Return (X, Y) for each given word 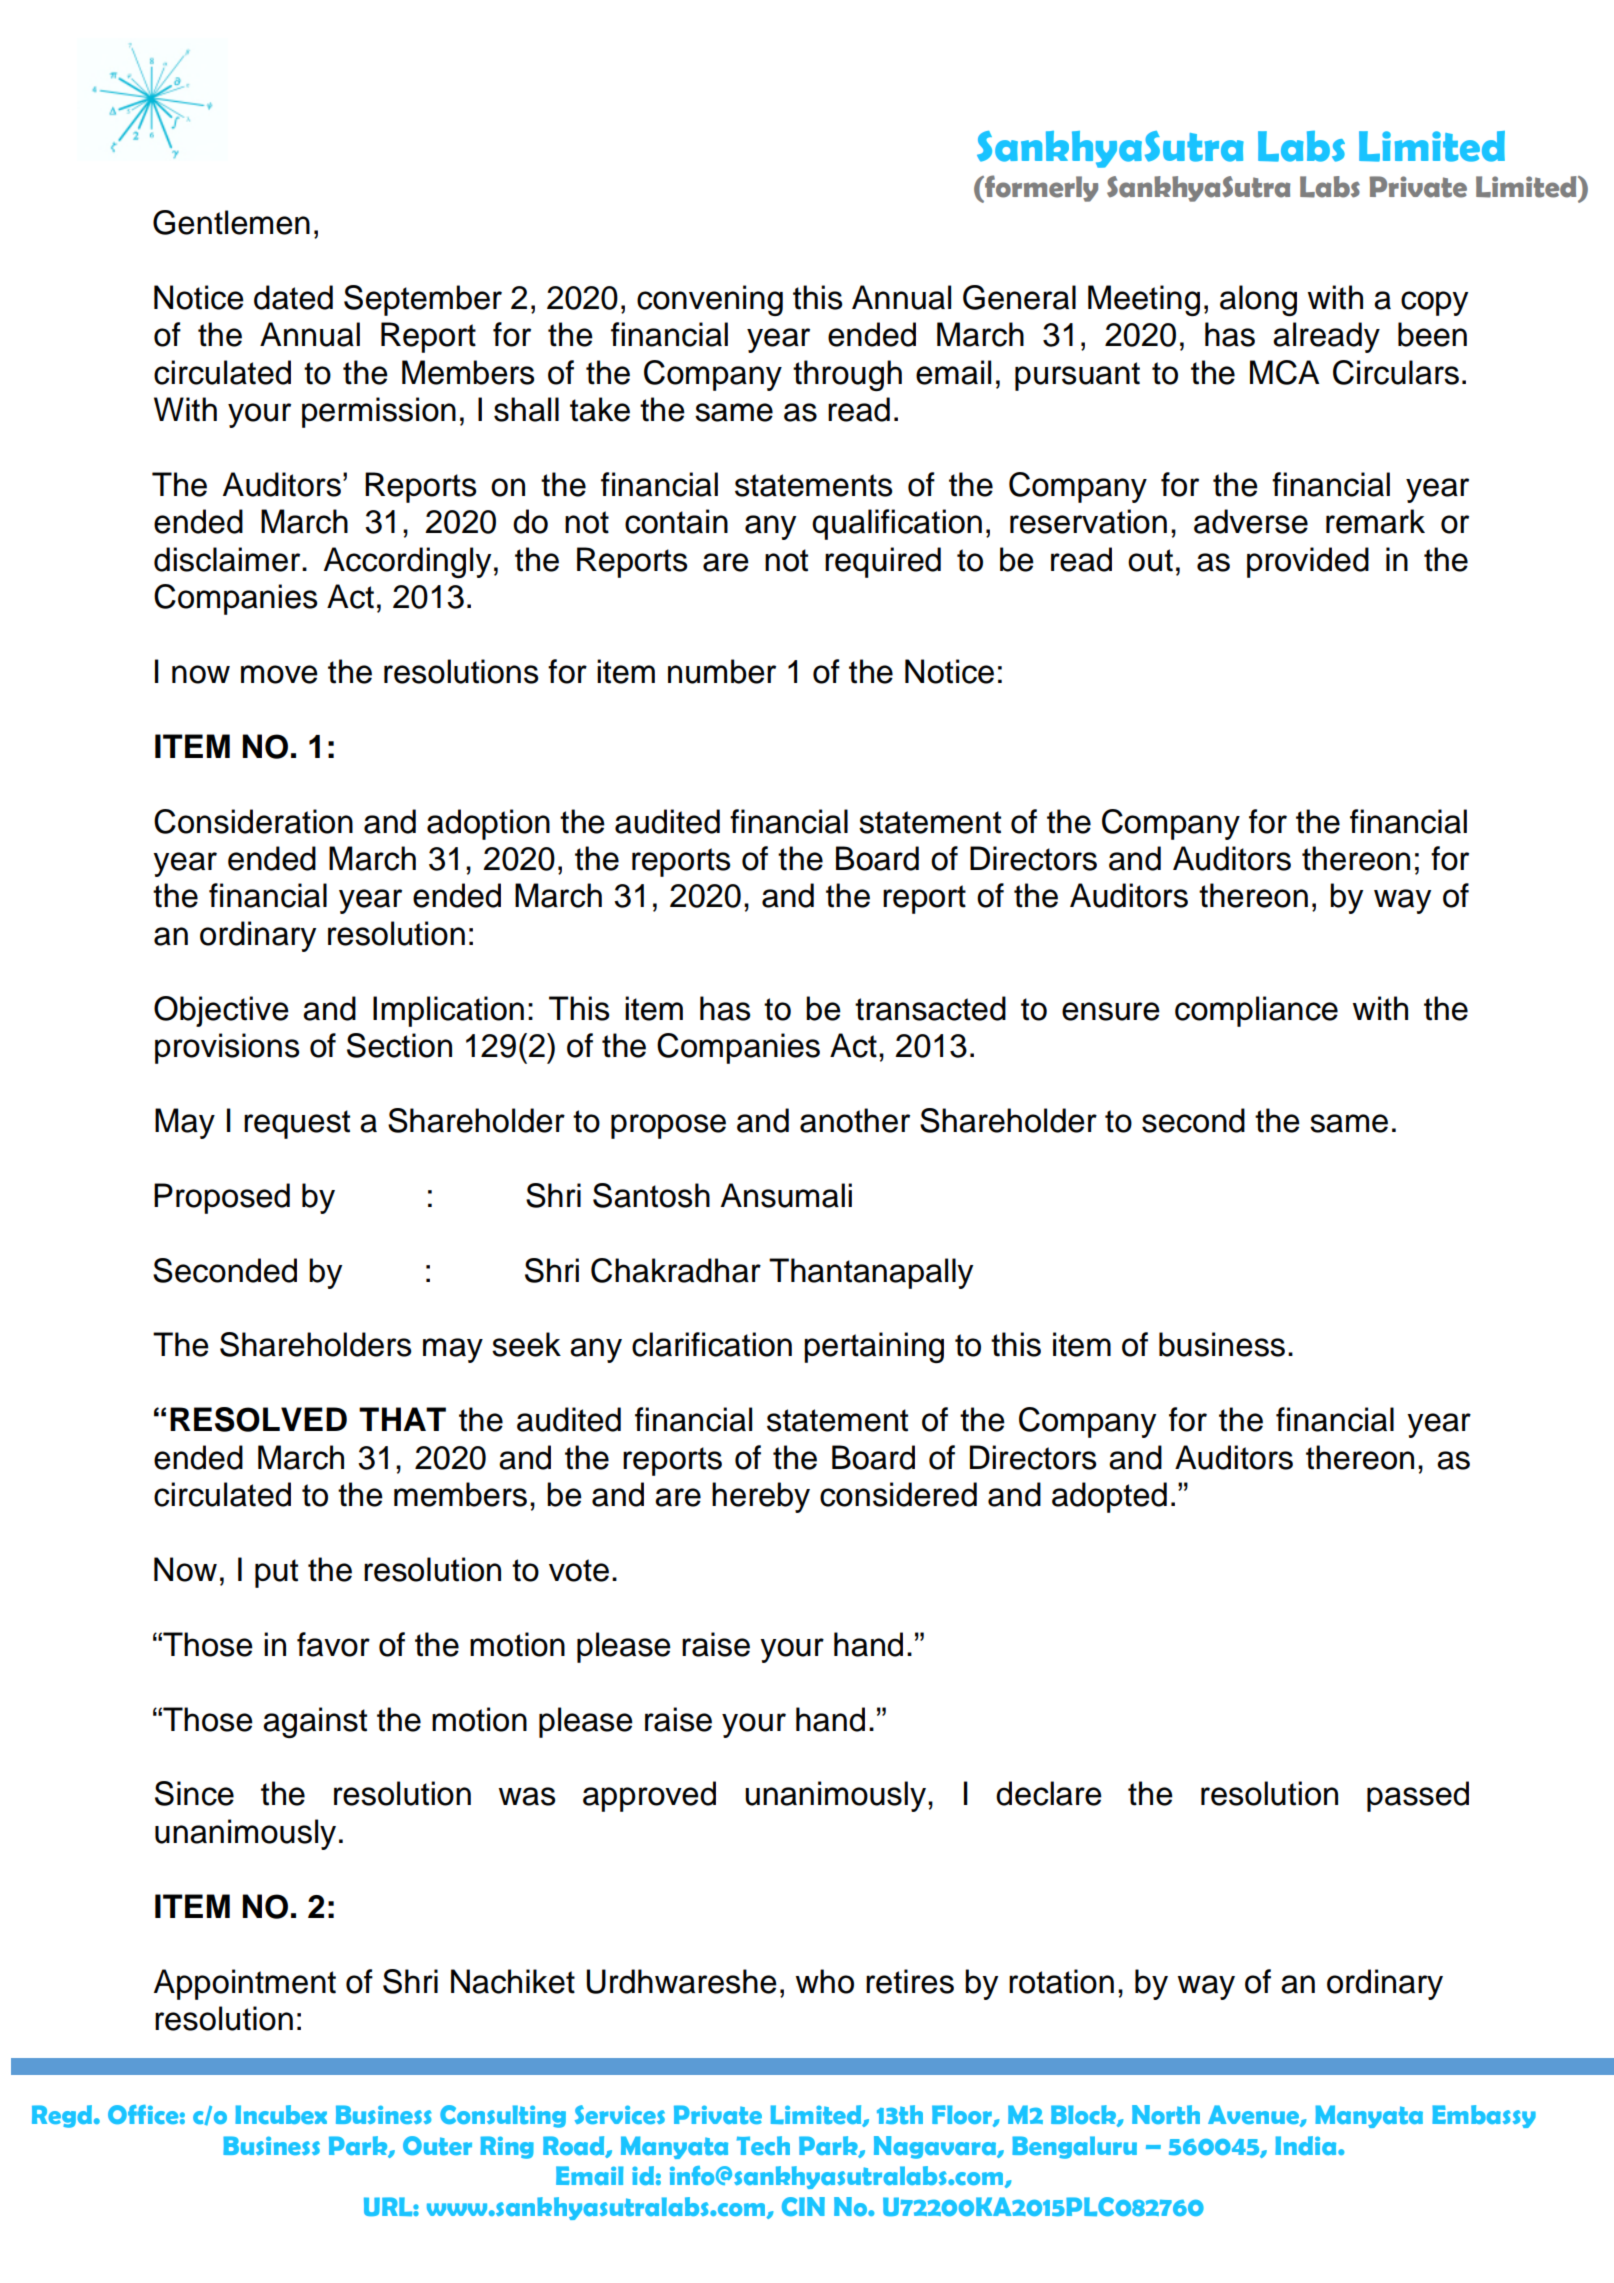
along (1258, 300)
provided (1308, 562)
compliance (1256, 1011)
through (847, 375)
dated (293, 297)
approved (649, 1796)
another (855, 1120)
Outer (437, 2145)
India (1307, 2145)
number (722, 671)
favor (333, 1644)
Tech (763, 2145)
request (297, 1124)
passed (1418, 1796)
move (279, 674)
